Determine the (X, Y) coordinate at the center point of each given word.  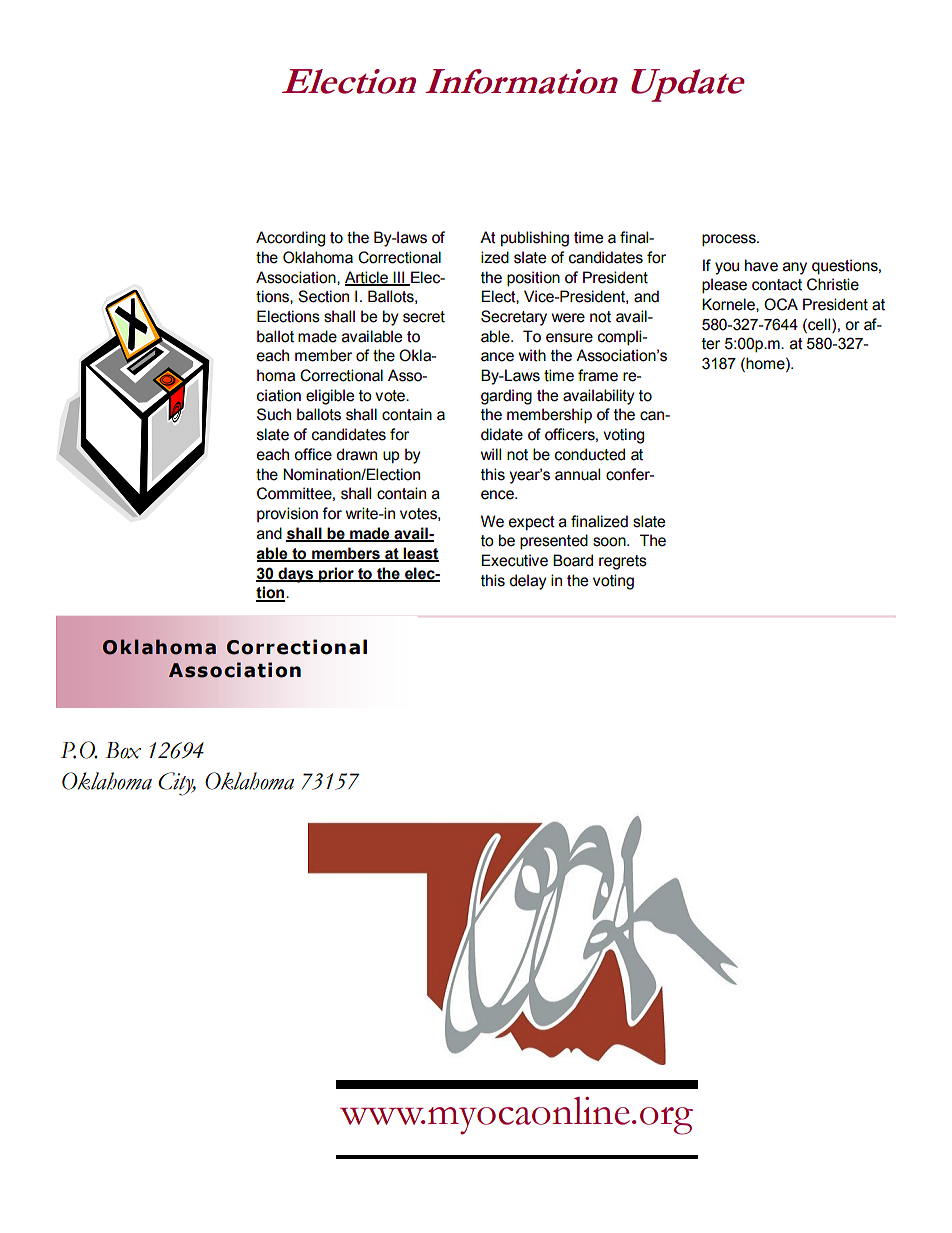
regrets (623, 562)
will (491, 454)
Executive (514, 560)
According (290, 239)
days (296, 575)
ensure (569, 338)
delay (527, 582)
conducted (590, 454)
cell (819, 324)
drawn (356, 454)
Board (573, 560)
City (177, 784)
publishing (535, 239)
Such (274, 414)
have (761, 265)
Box (123, 750)
